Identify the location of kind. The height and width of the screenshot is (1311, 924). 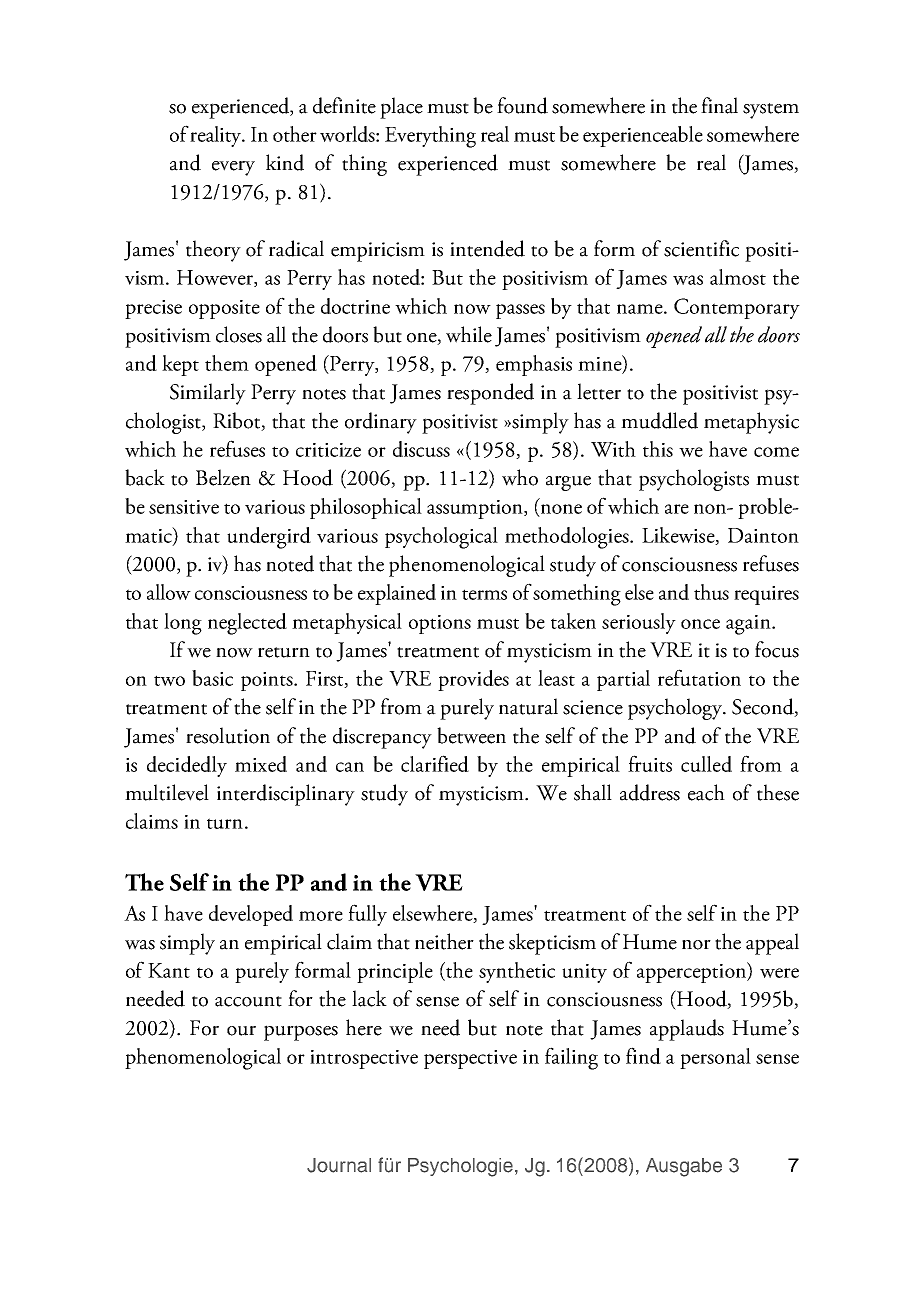
(285, 162).
